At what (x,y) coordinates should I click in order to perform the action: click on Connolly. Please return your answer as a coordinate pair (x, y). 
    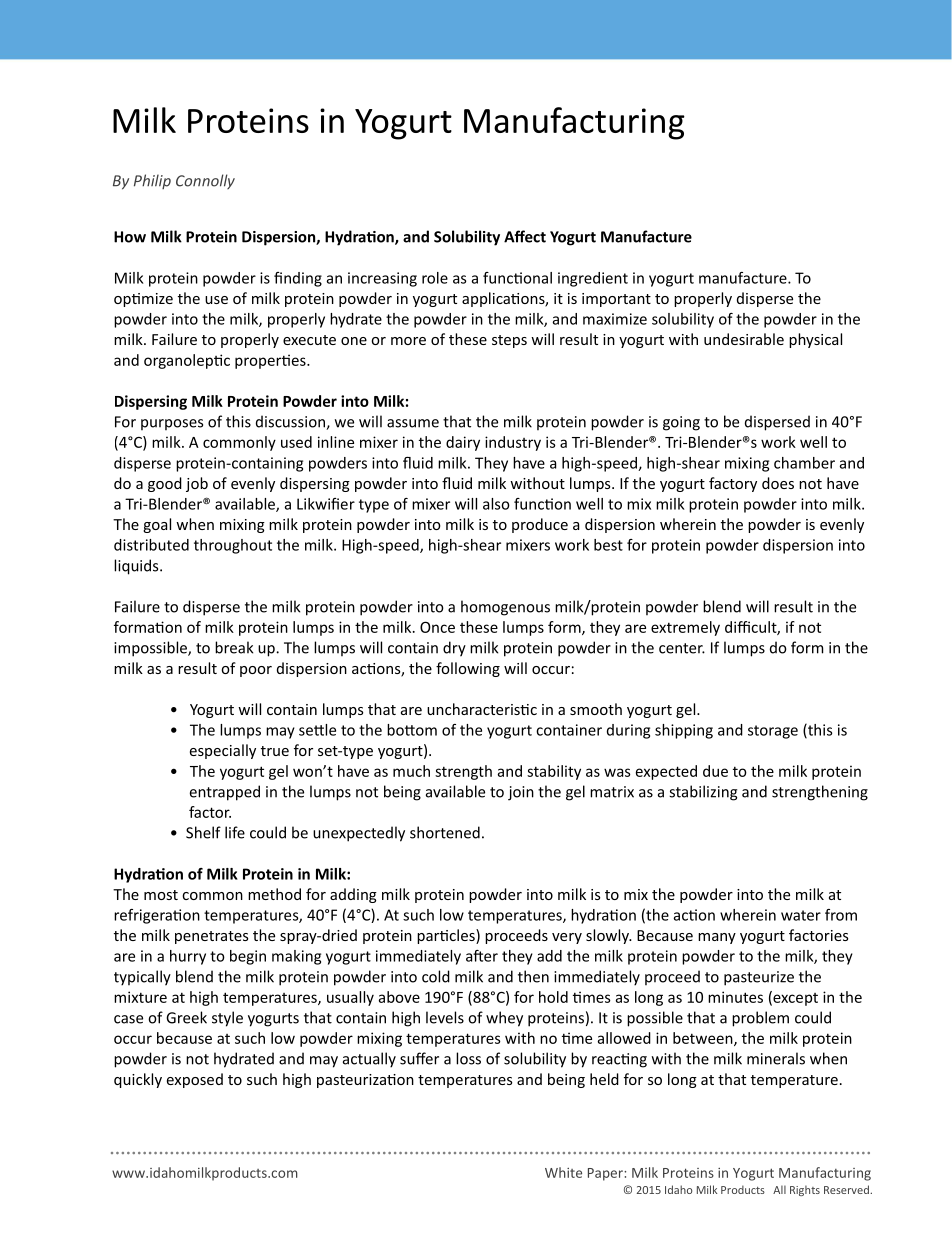
    Looking at the image, I should click on (205, 181).
